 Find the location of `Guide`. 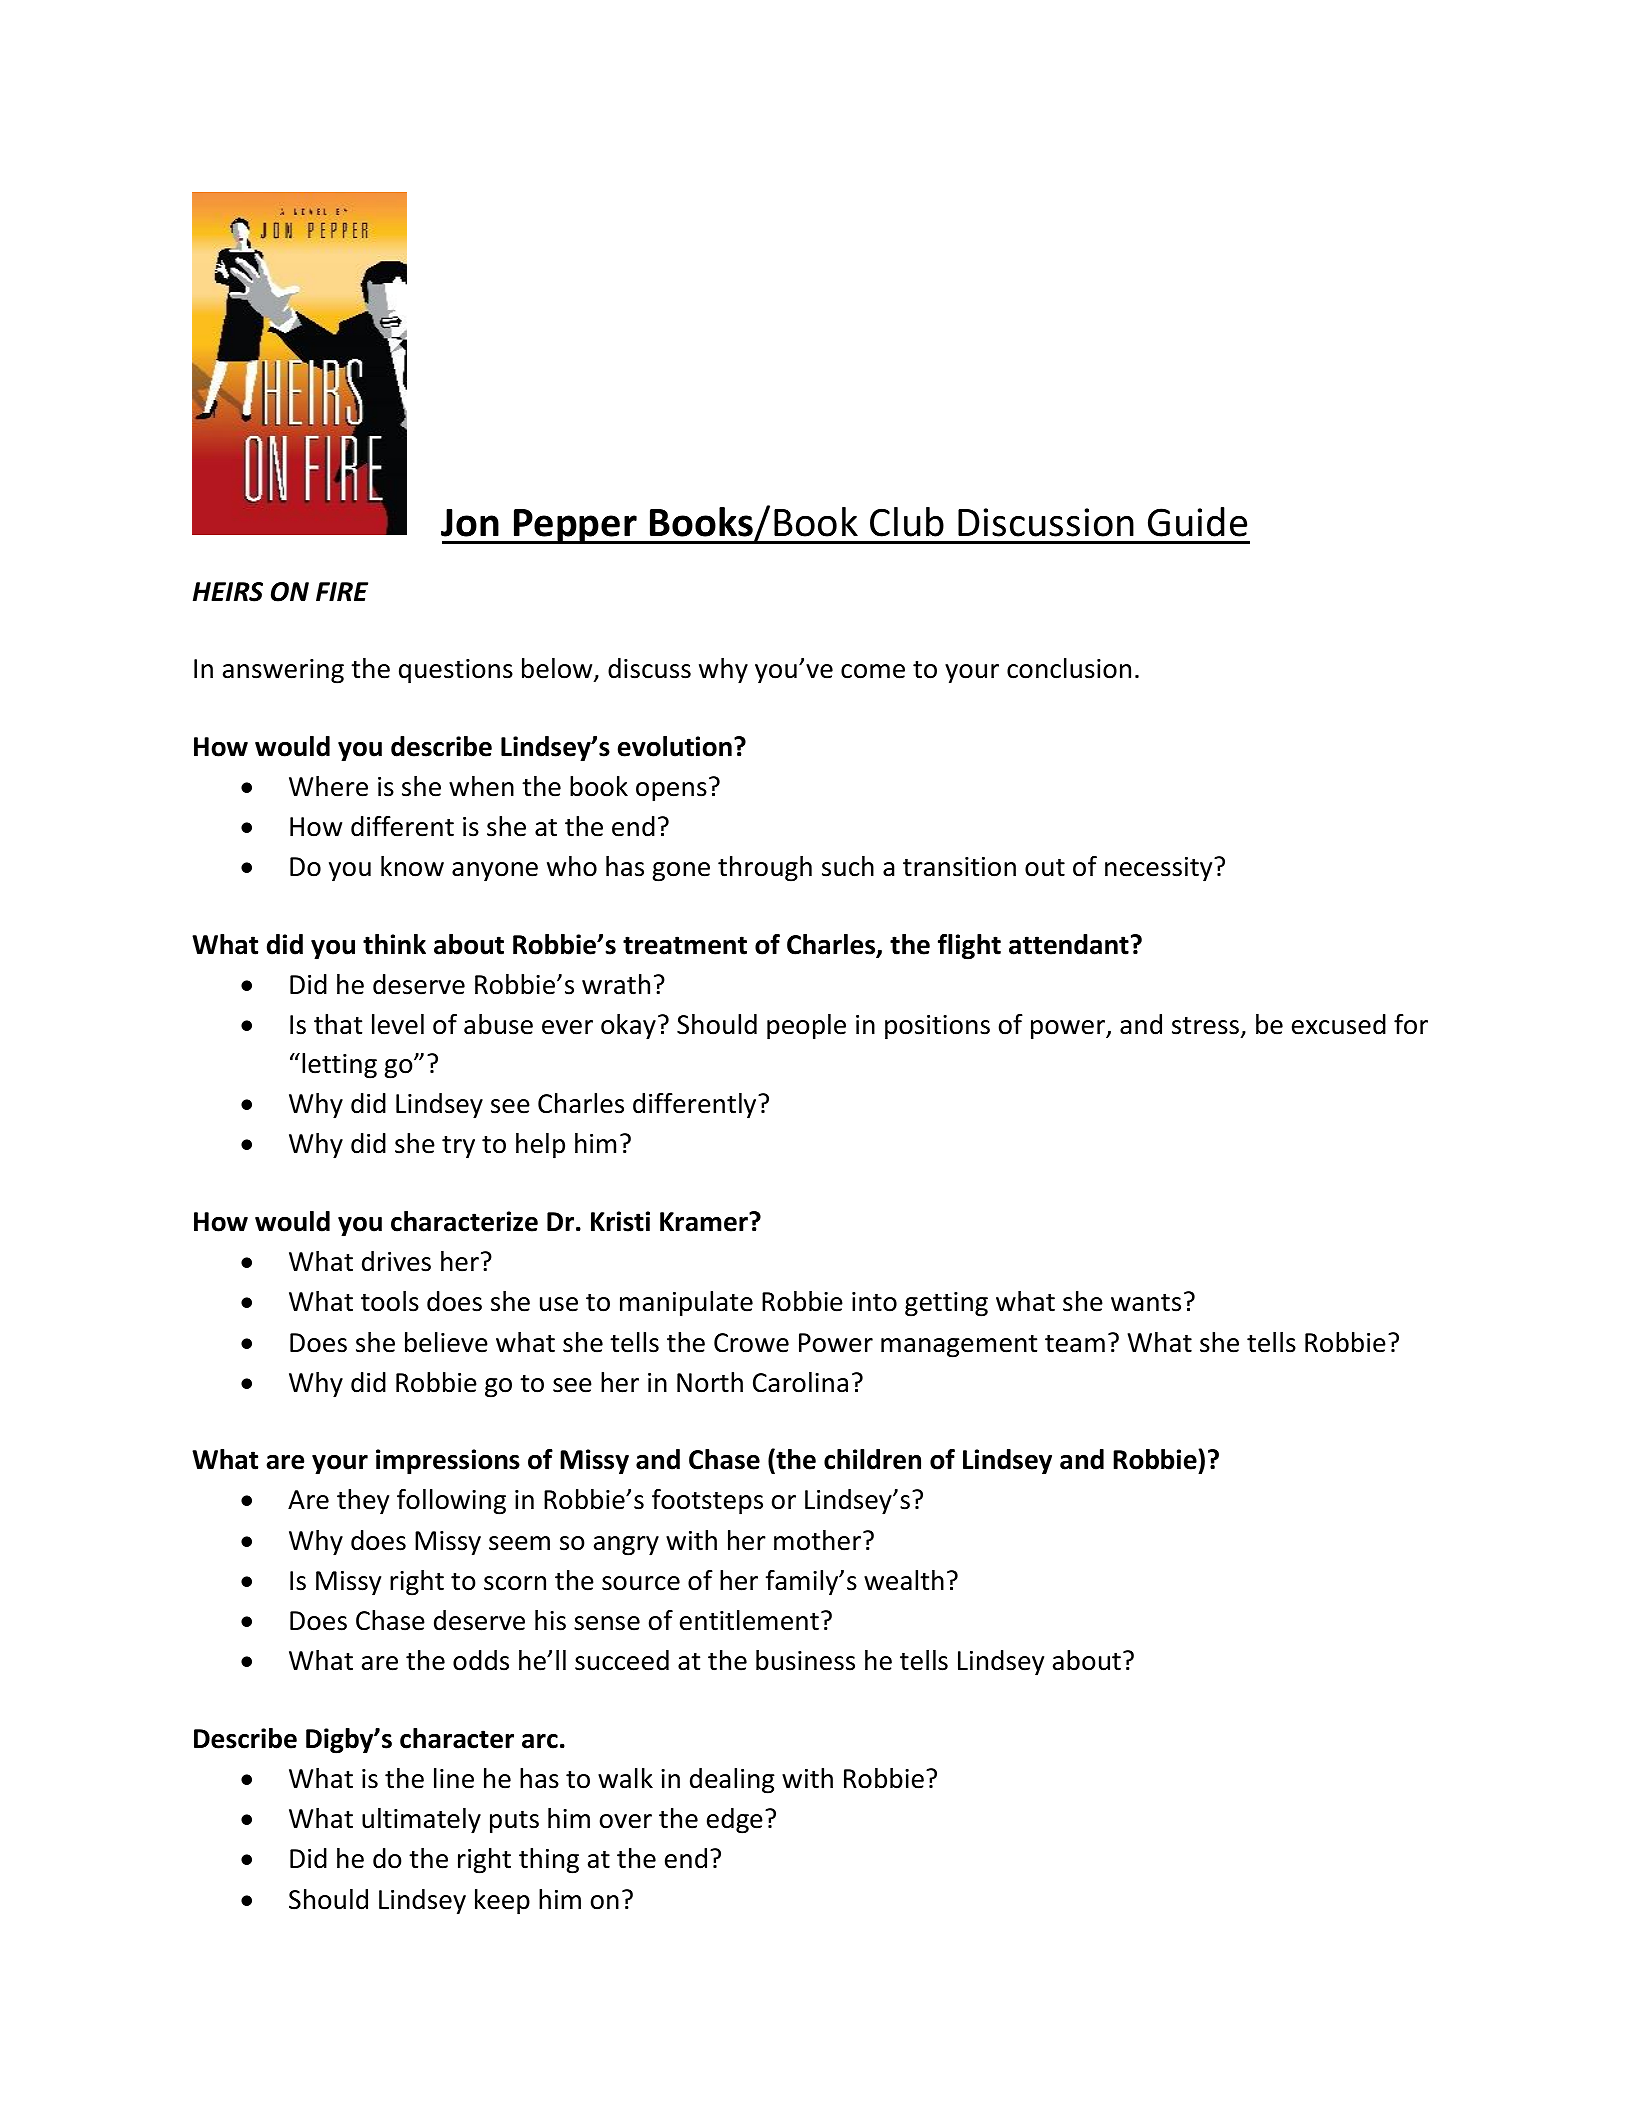

Guide is located at coordinates (1197, 522).
